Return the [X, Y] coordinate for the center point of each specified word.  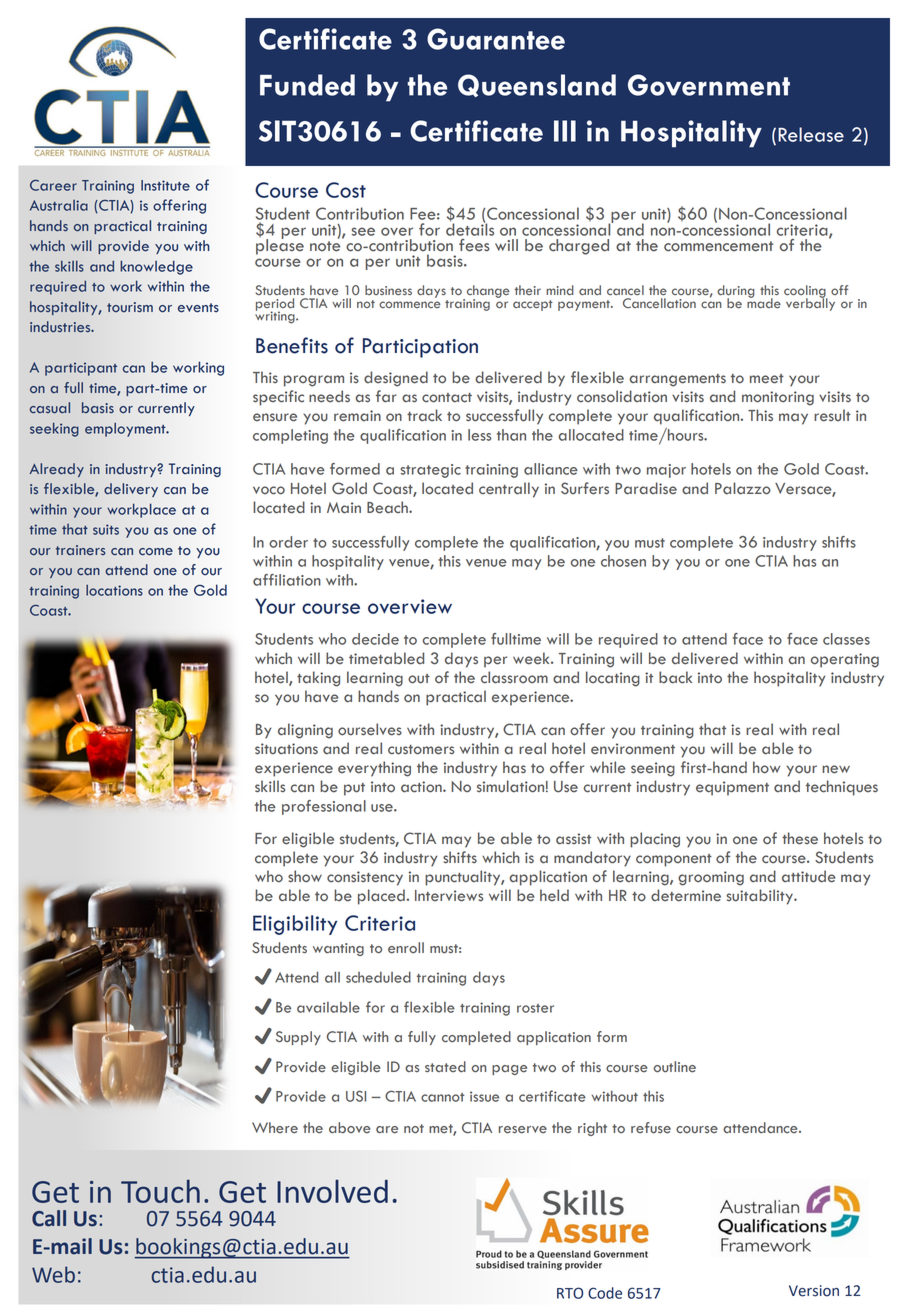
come [156, 552]
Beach [388, 507]
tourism [130, 307]
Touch [160, 1191]
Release [811, 134]
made [764, 302]
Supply [298, 1038]
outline [674, 1067]
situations [286, 749]
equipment [732, 788]
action [422, 787]
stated [445, 1067]
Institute [165, 185]
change [488, 292]
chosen [623, 561]
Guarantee [496, 39]
